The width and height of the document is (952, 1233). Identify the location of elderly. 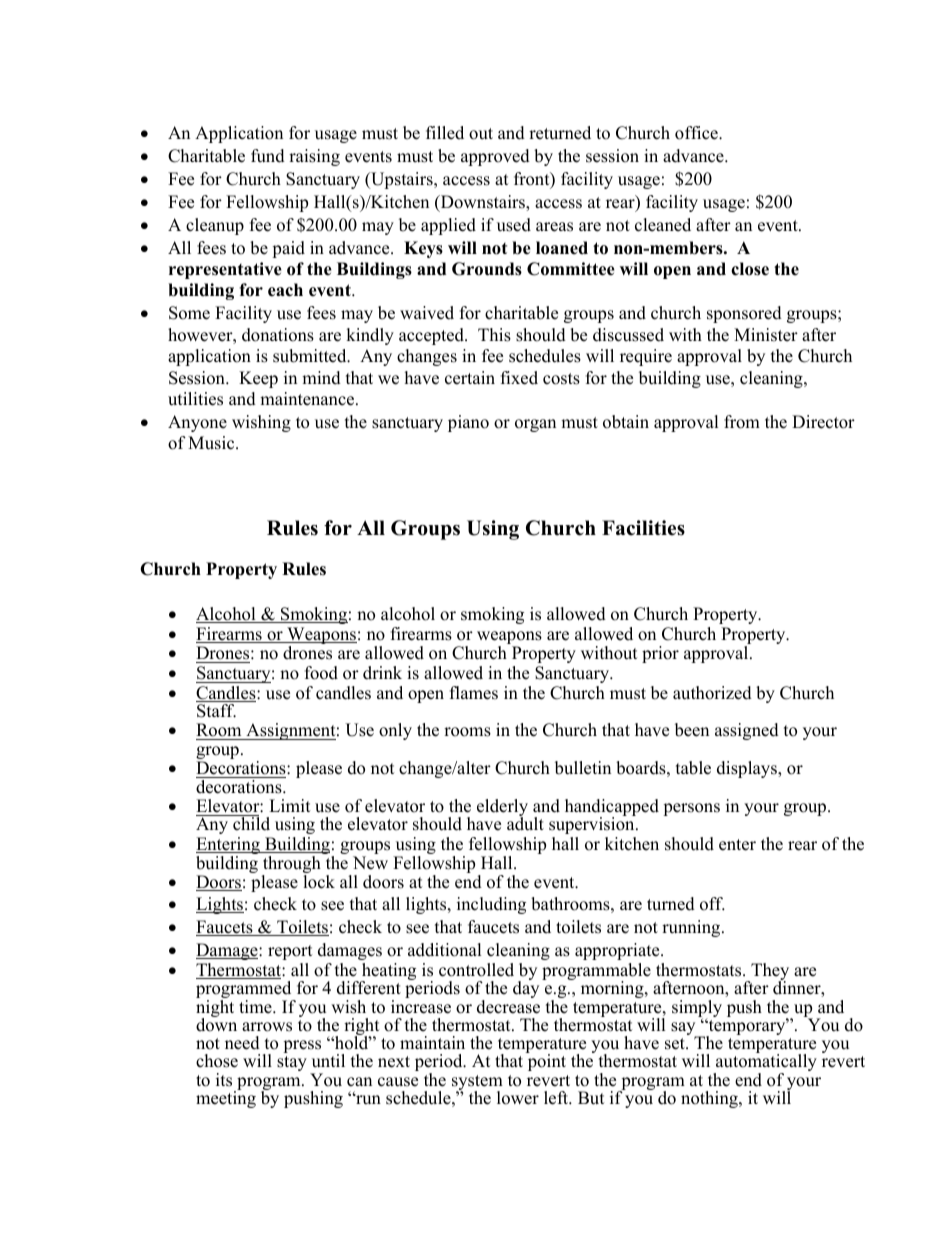
(502, 809).
